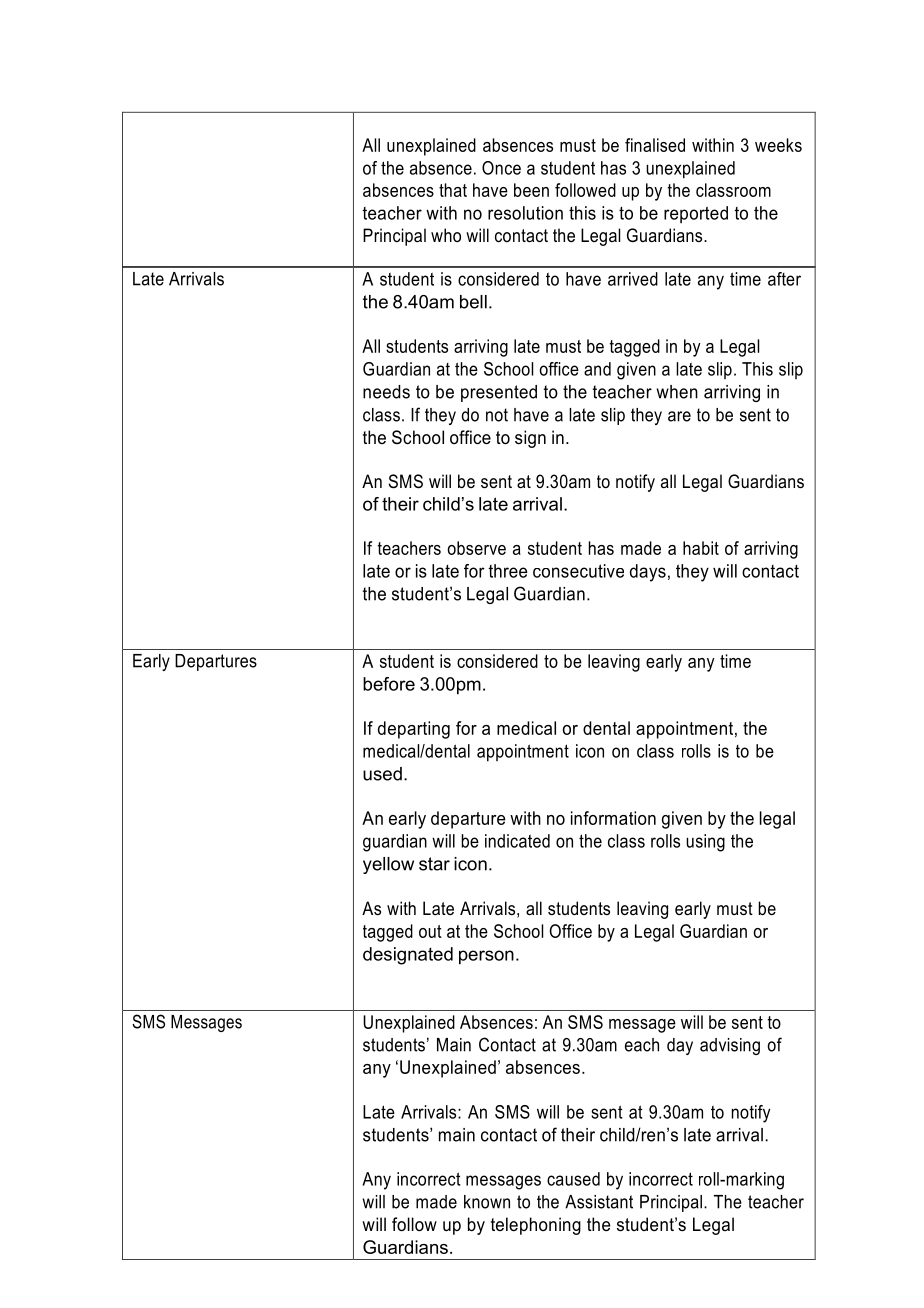 This screenshot has width=924, height=1308. What do you see at coordinates (701, 548) in the screenshot?
I see `habit` at bounding box center [701, 548].
